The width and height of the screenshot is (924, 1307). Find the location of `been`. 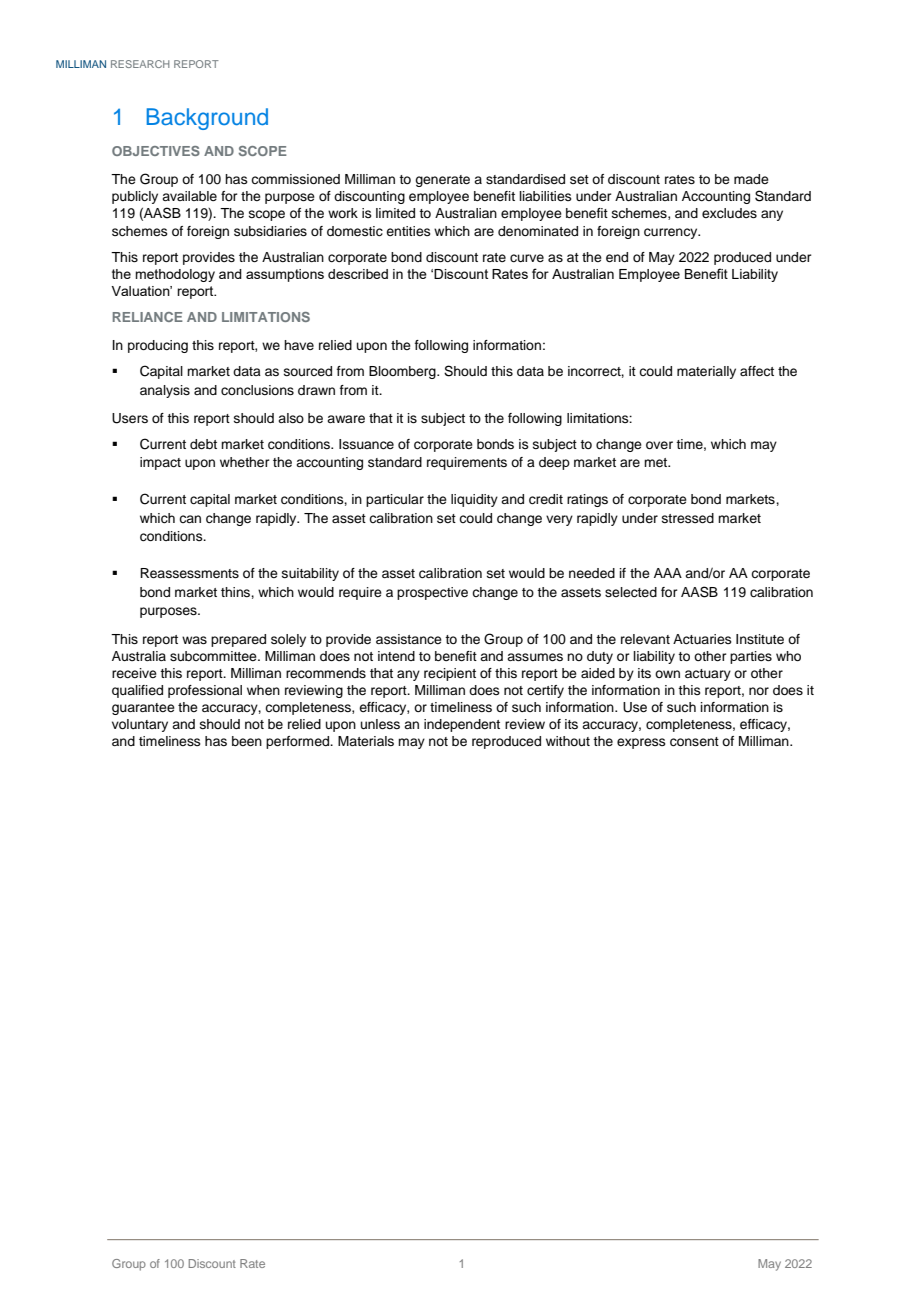

been is located at coordinates (247, 741).
